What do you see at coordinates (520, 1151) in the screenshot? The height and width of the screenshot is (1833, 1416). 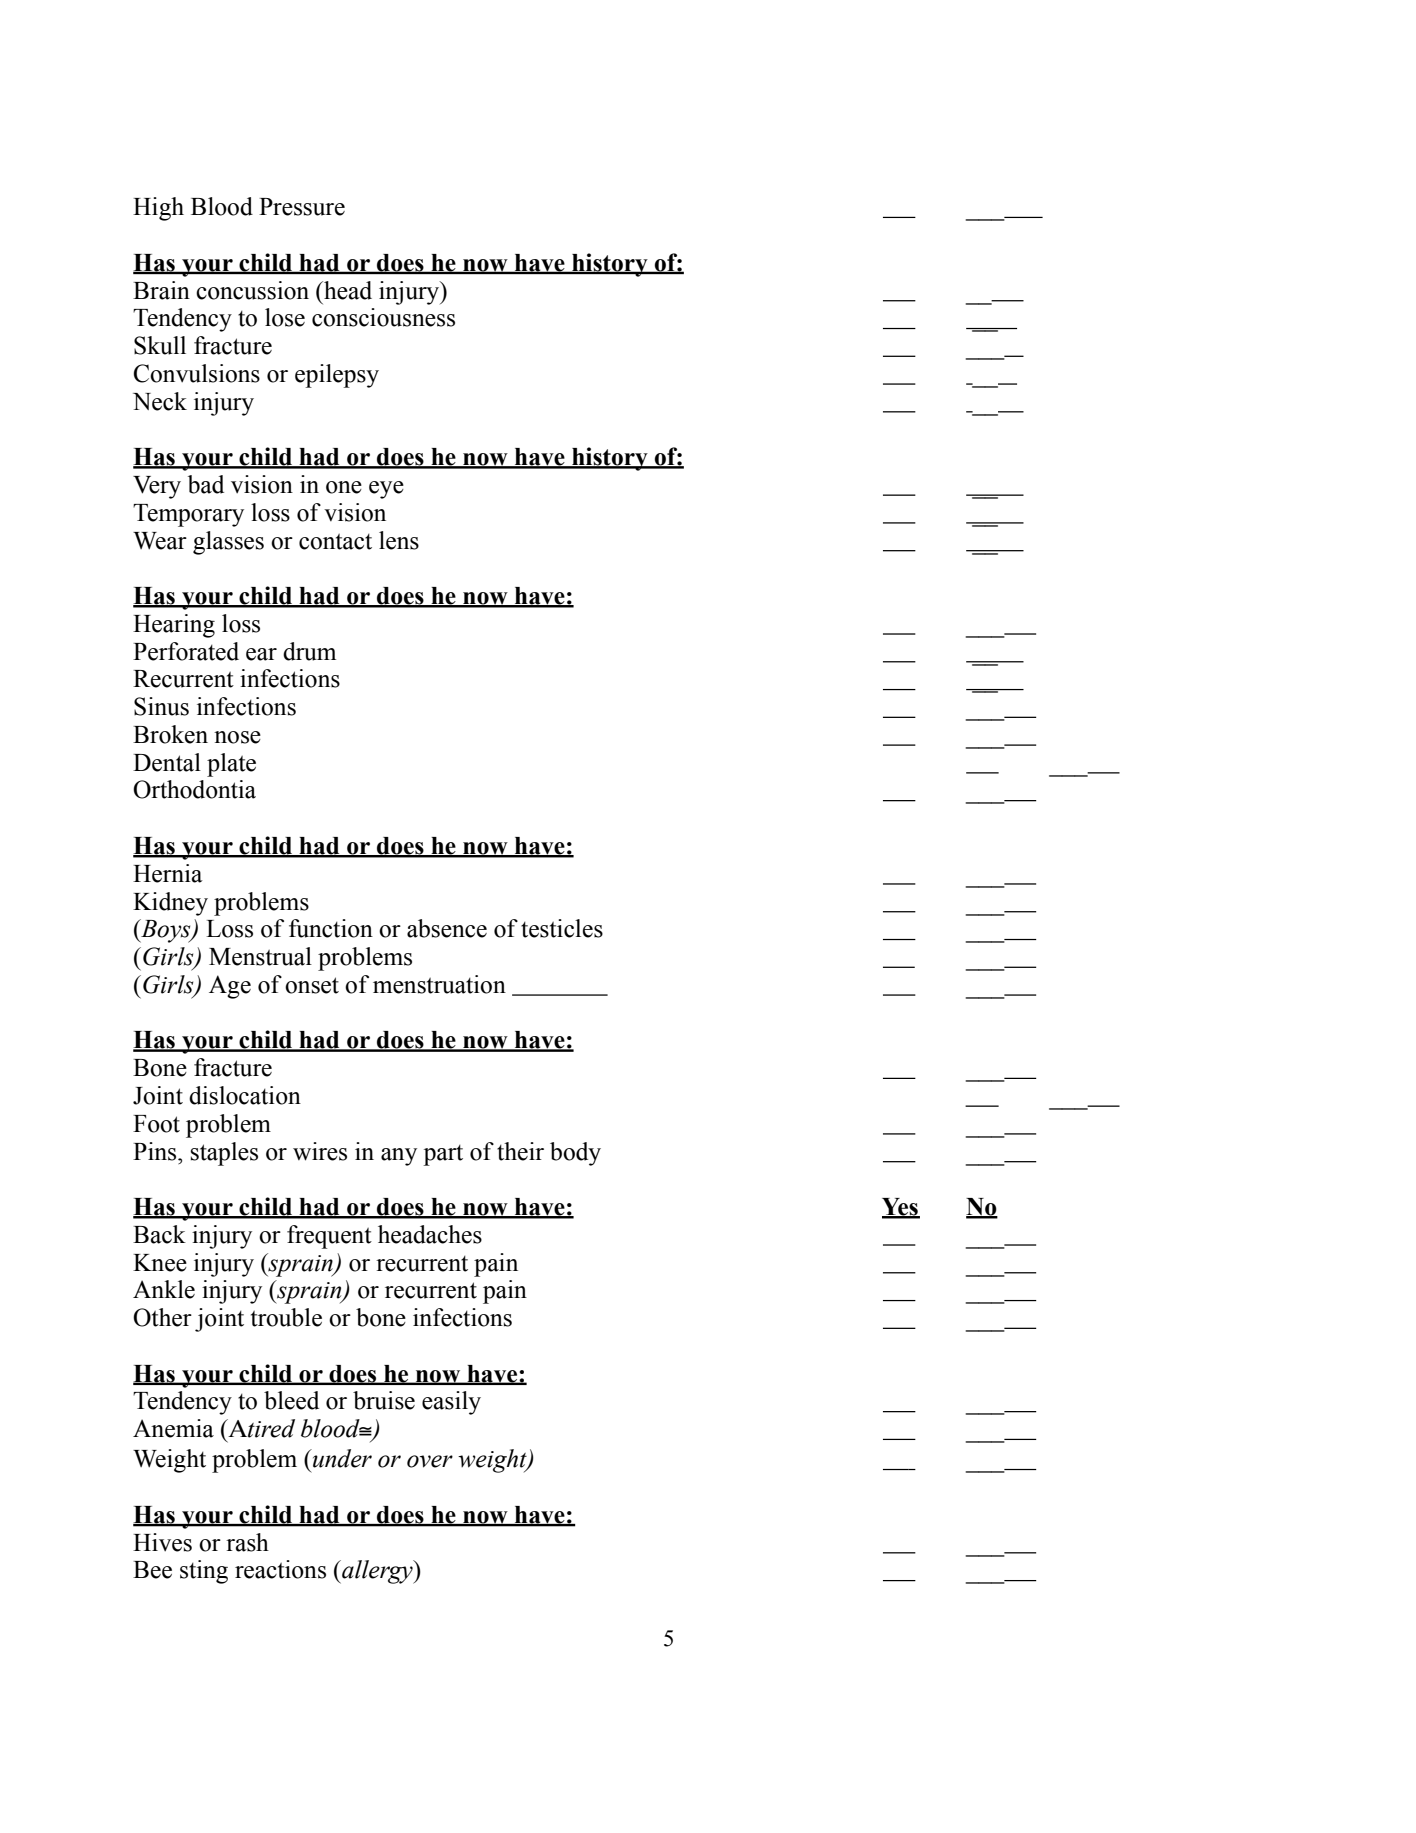 I see `their` at bounding box center [520, 1151].
